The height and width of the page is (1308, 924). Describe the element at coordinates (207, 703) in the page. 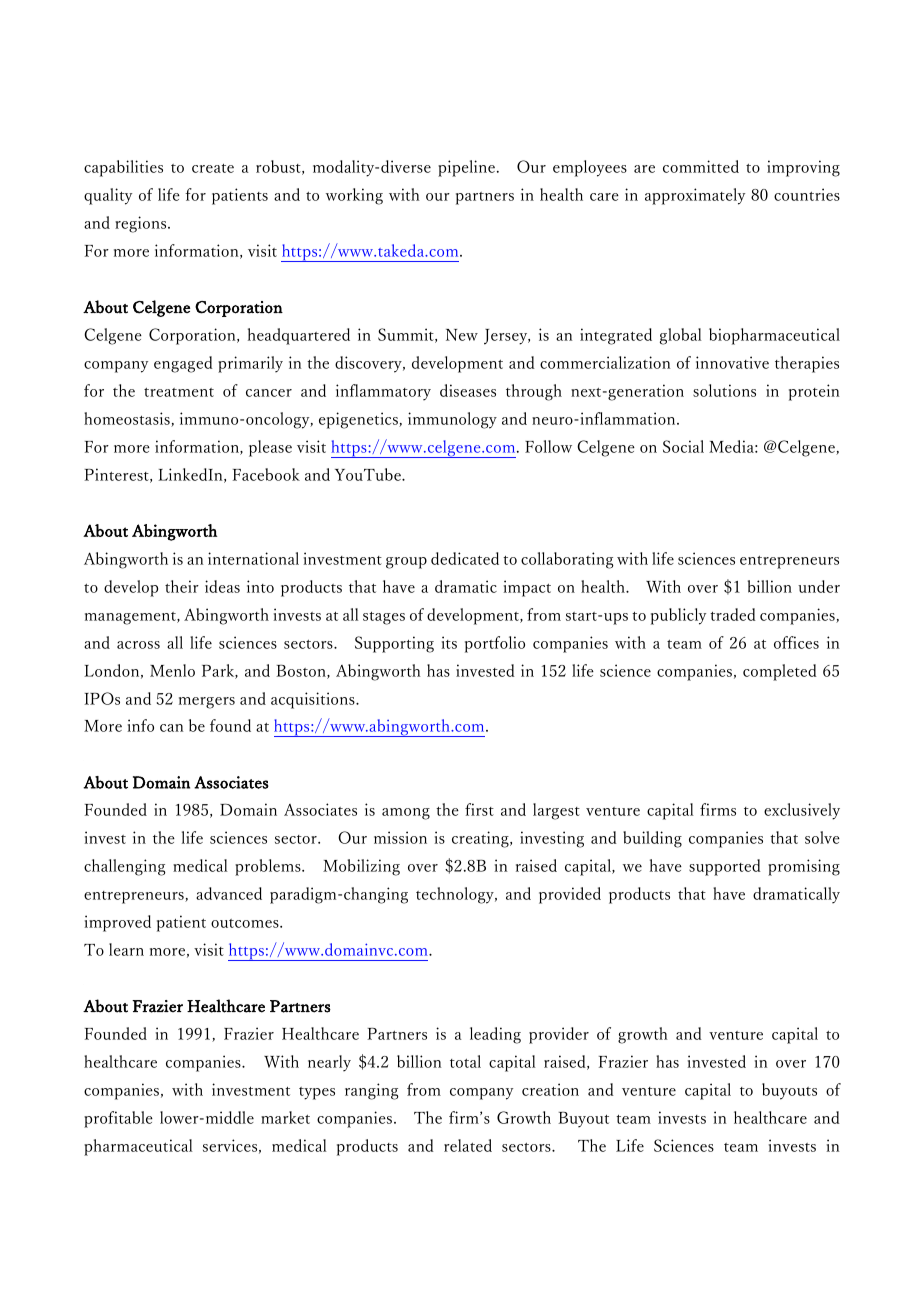

I see `mergers` at that location.
